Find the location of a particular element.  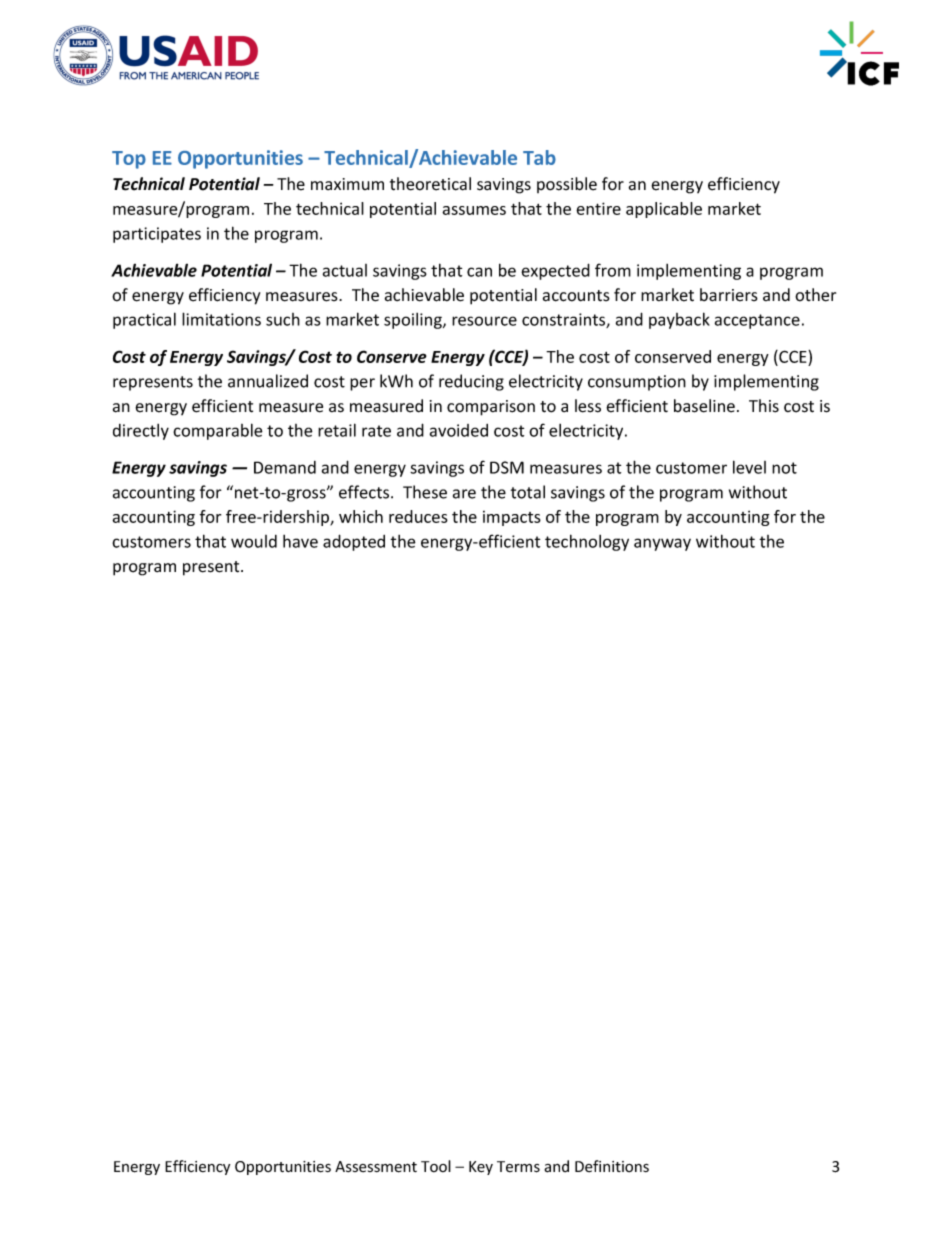

applicable is located at coordinates (664, 210).
